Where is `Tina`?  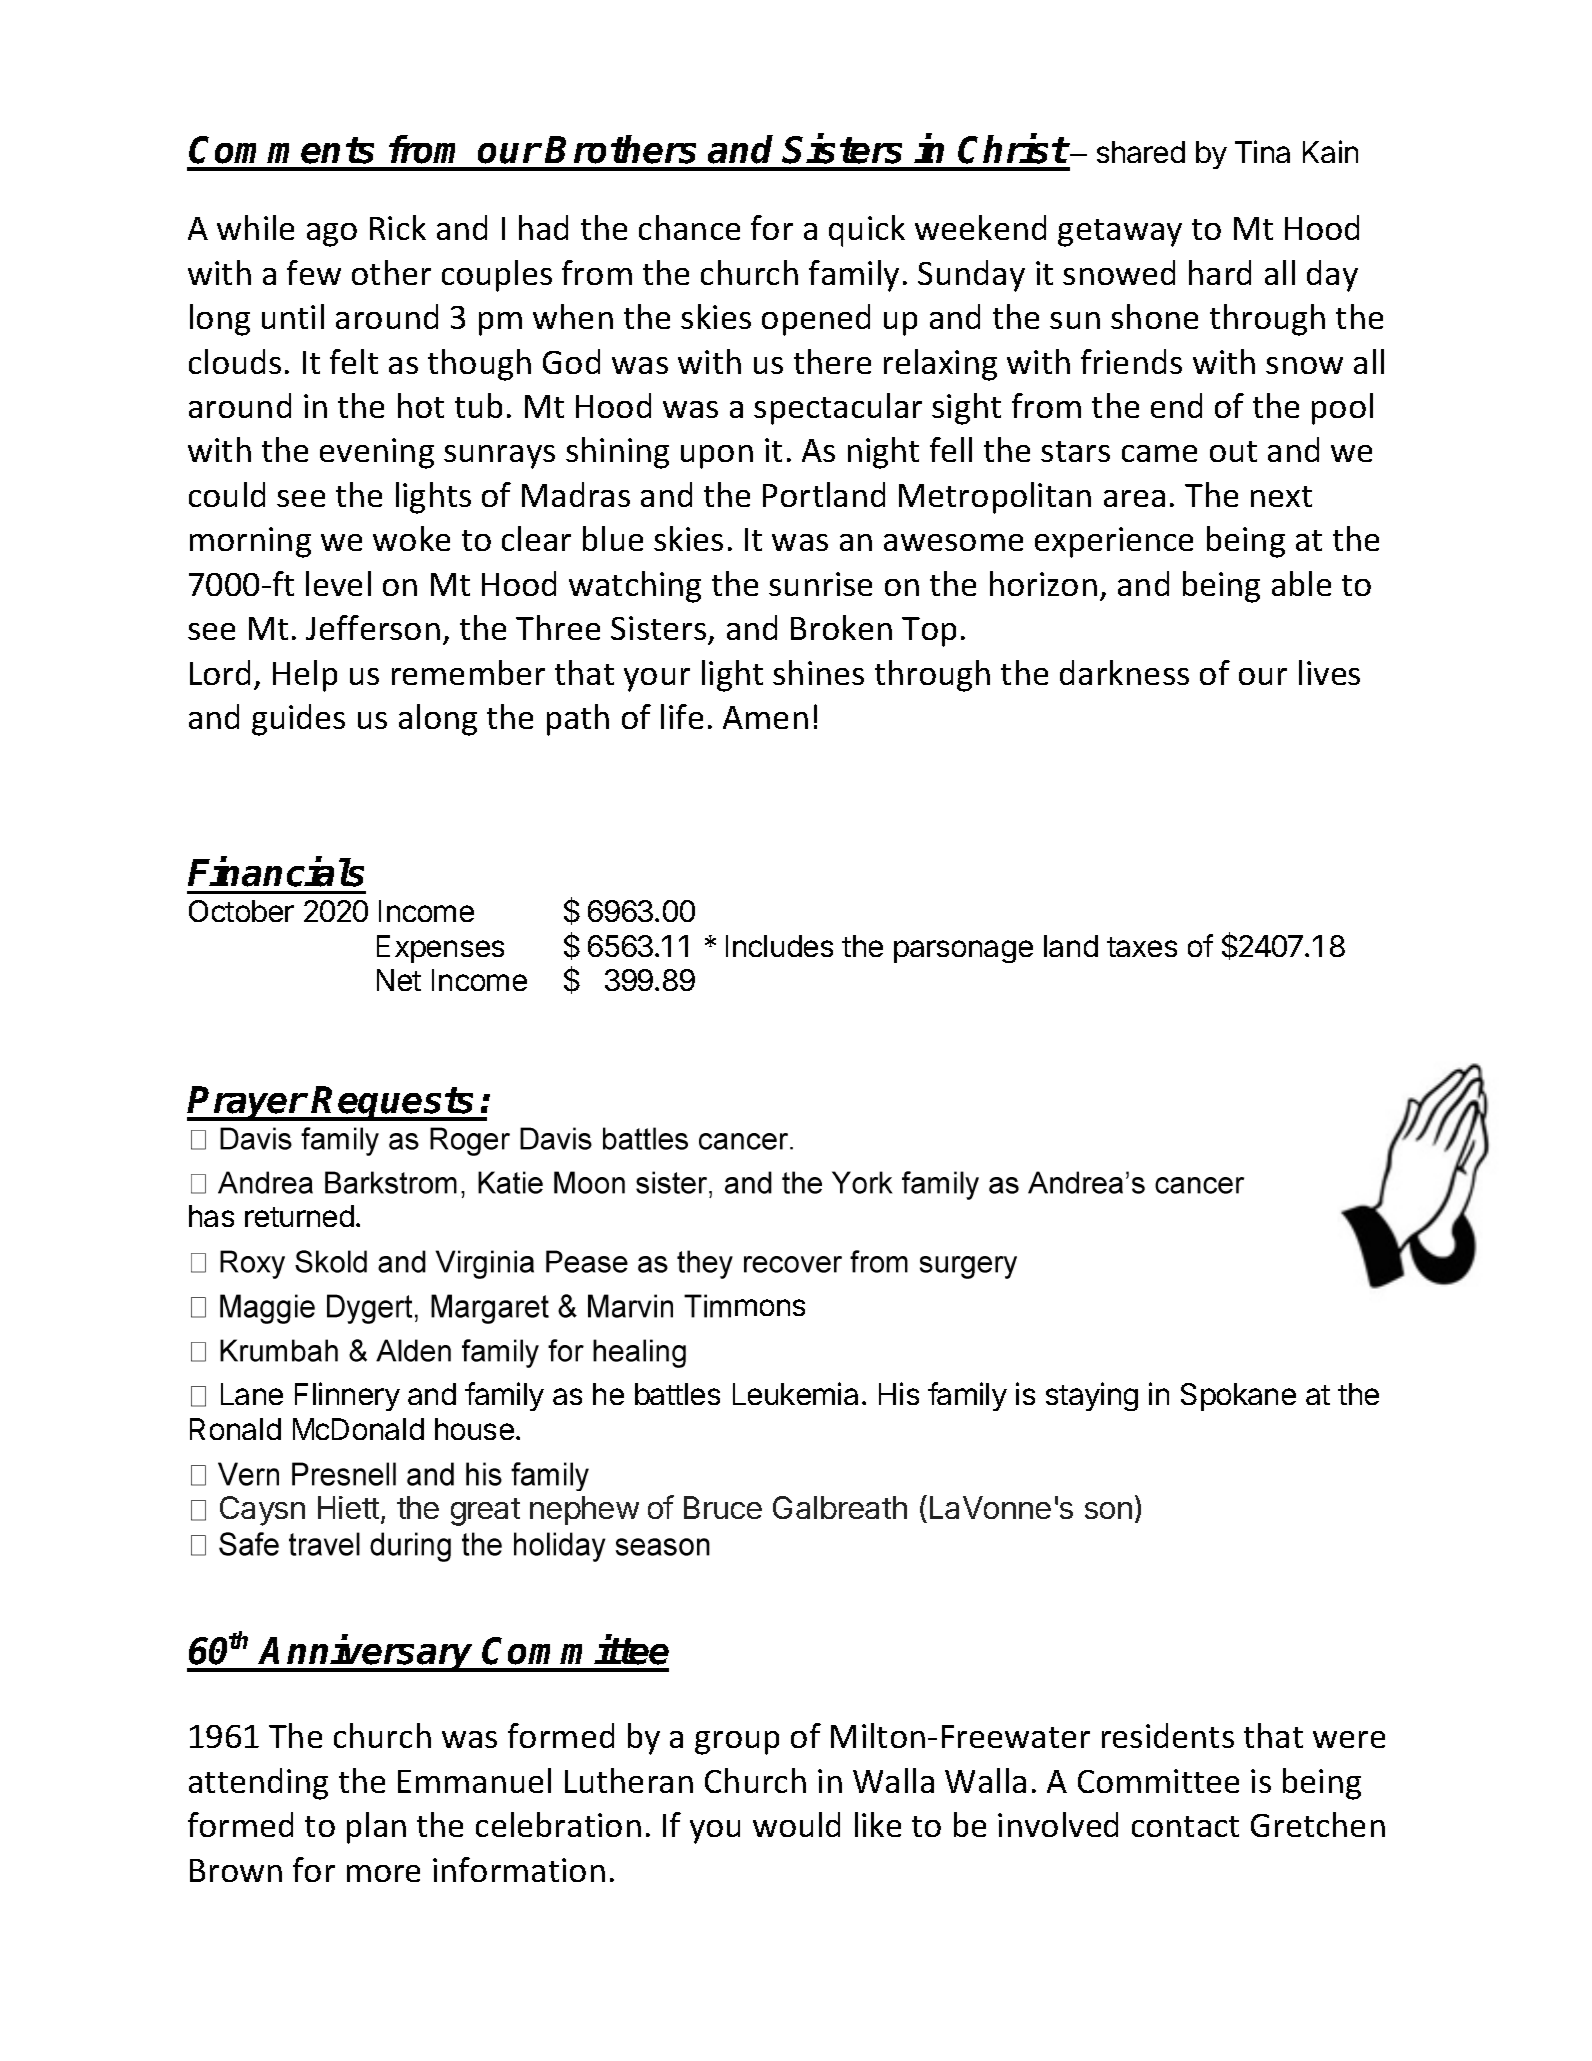
Tina is located at coordinates (1262, 151).
